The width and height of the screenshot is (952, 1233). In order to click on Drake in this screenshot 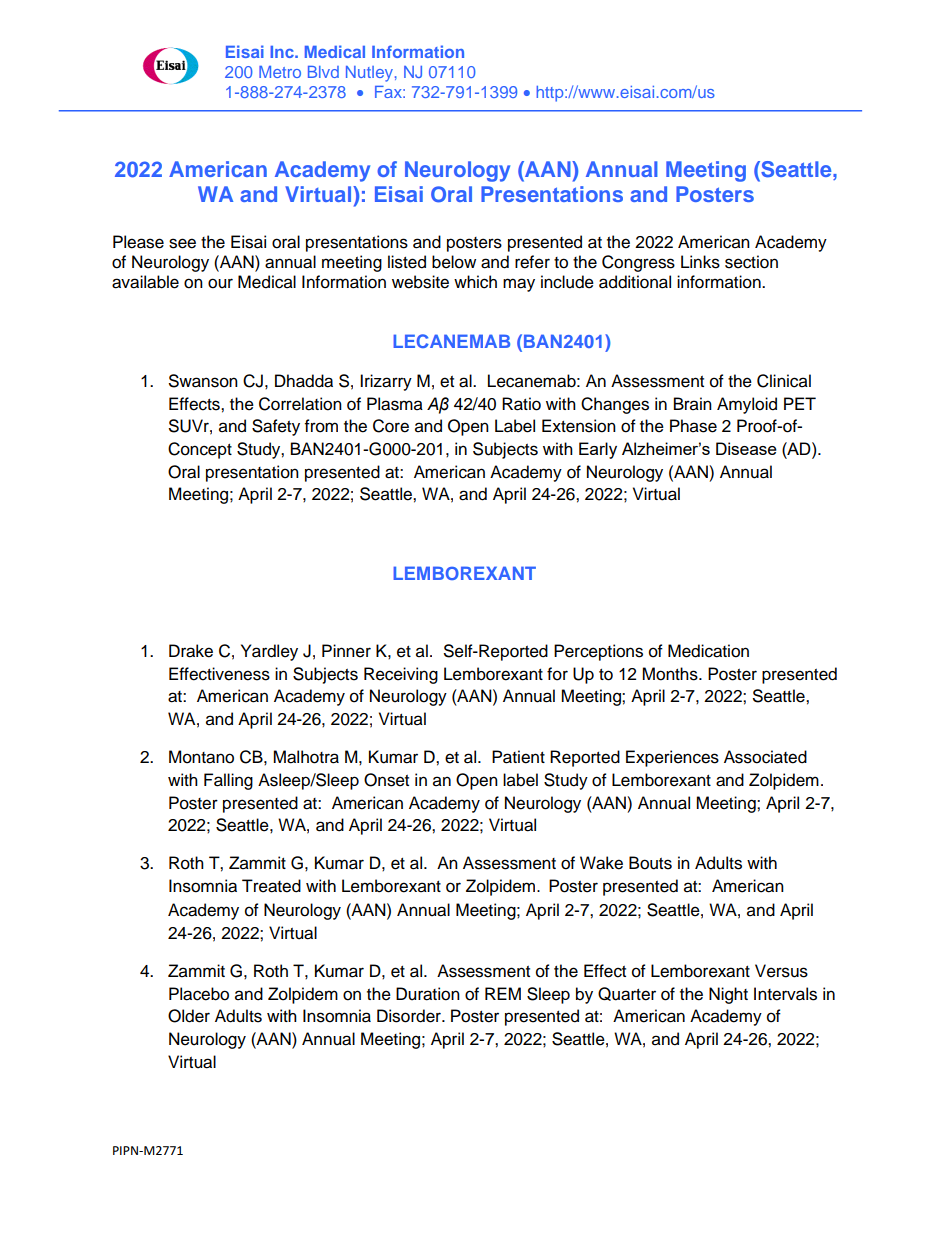, I will do `click(191, 651)`.
